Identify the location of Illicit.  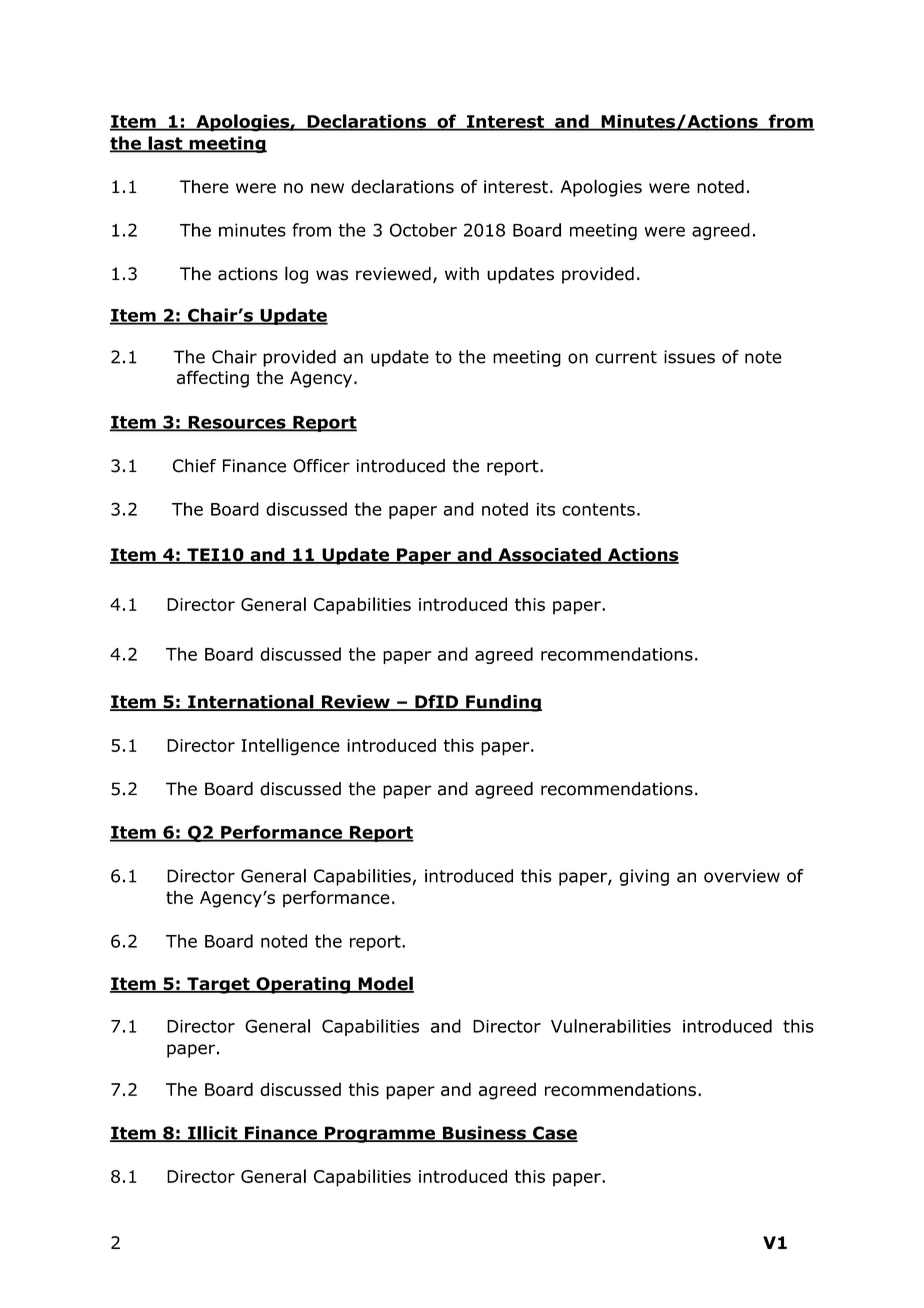
(213, 1134).
